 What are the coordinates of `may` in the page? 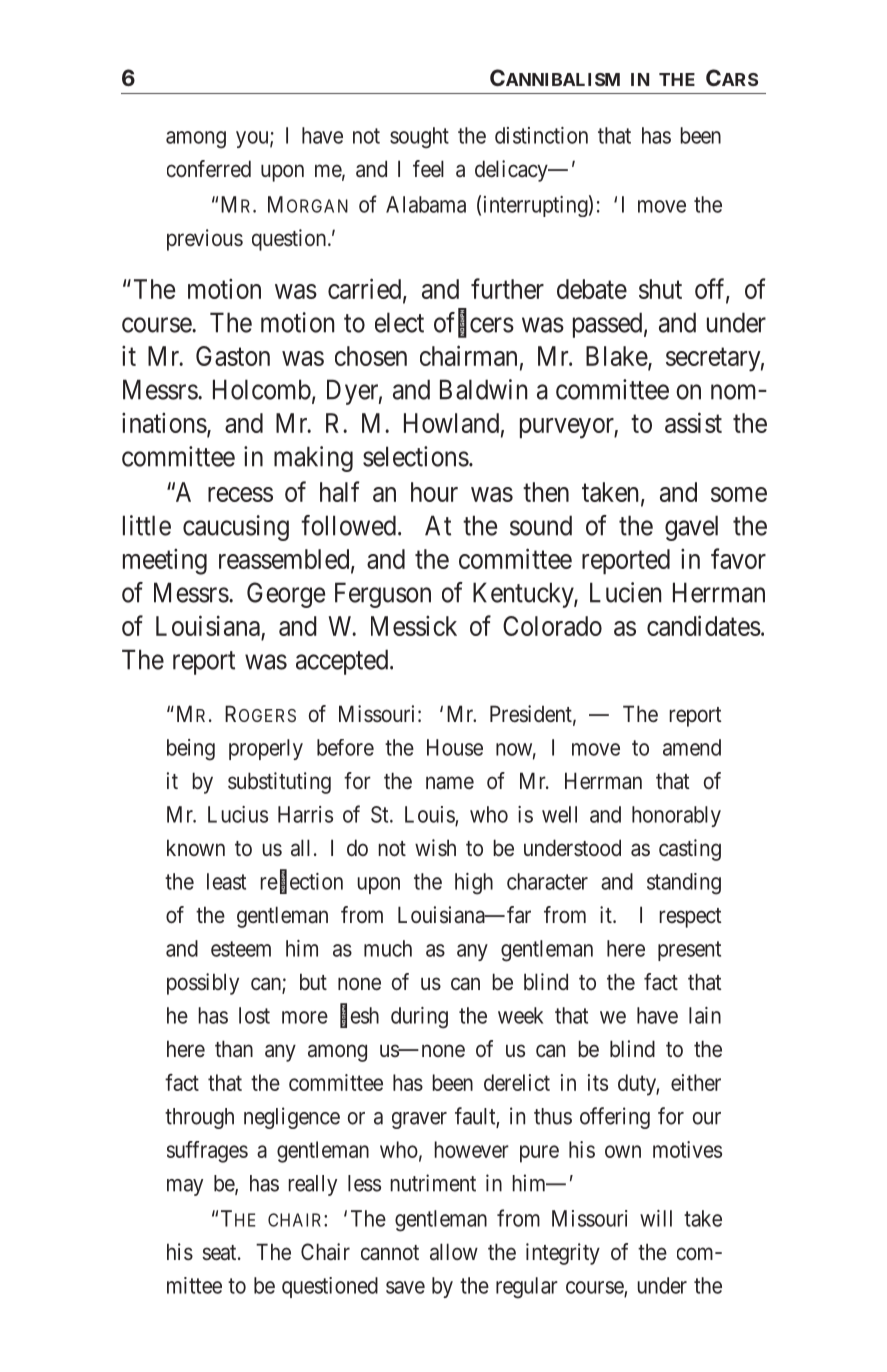 It's located at (185, 1187).
